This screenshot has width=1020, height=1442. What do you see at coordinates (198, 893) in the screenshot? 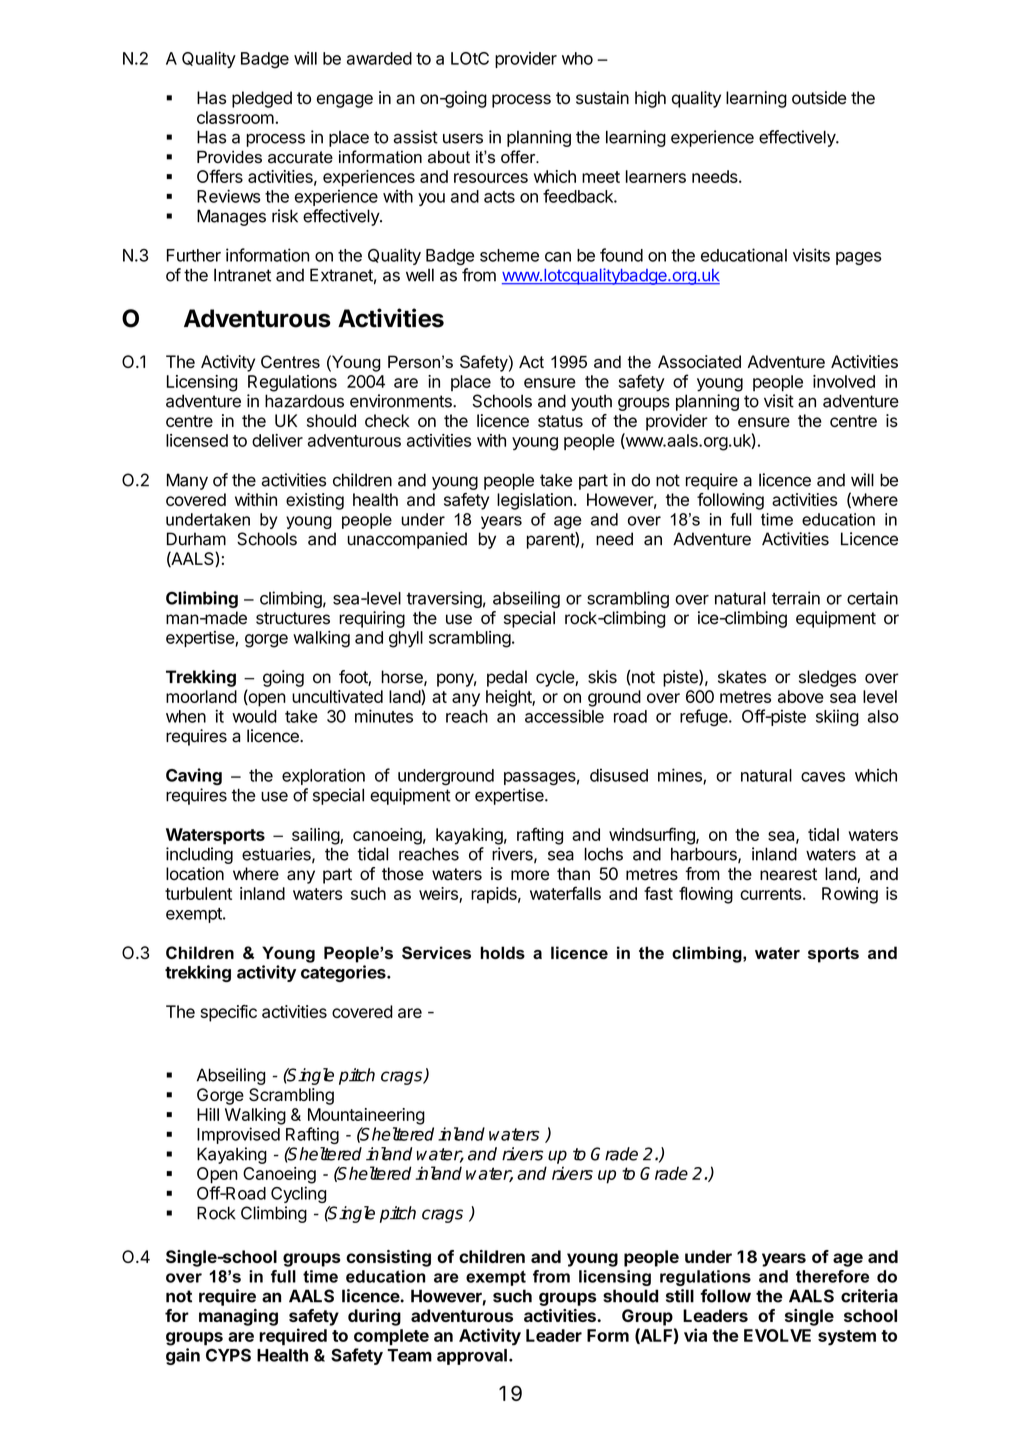
I see `turbulent` at bounding box center [198, 893].
